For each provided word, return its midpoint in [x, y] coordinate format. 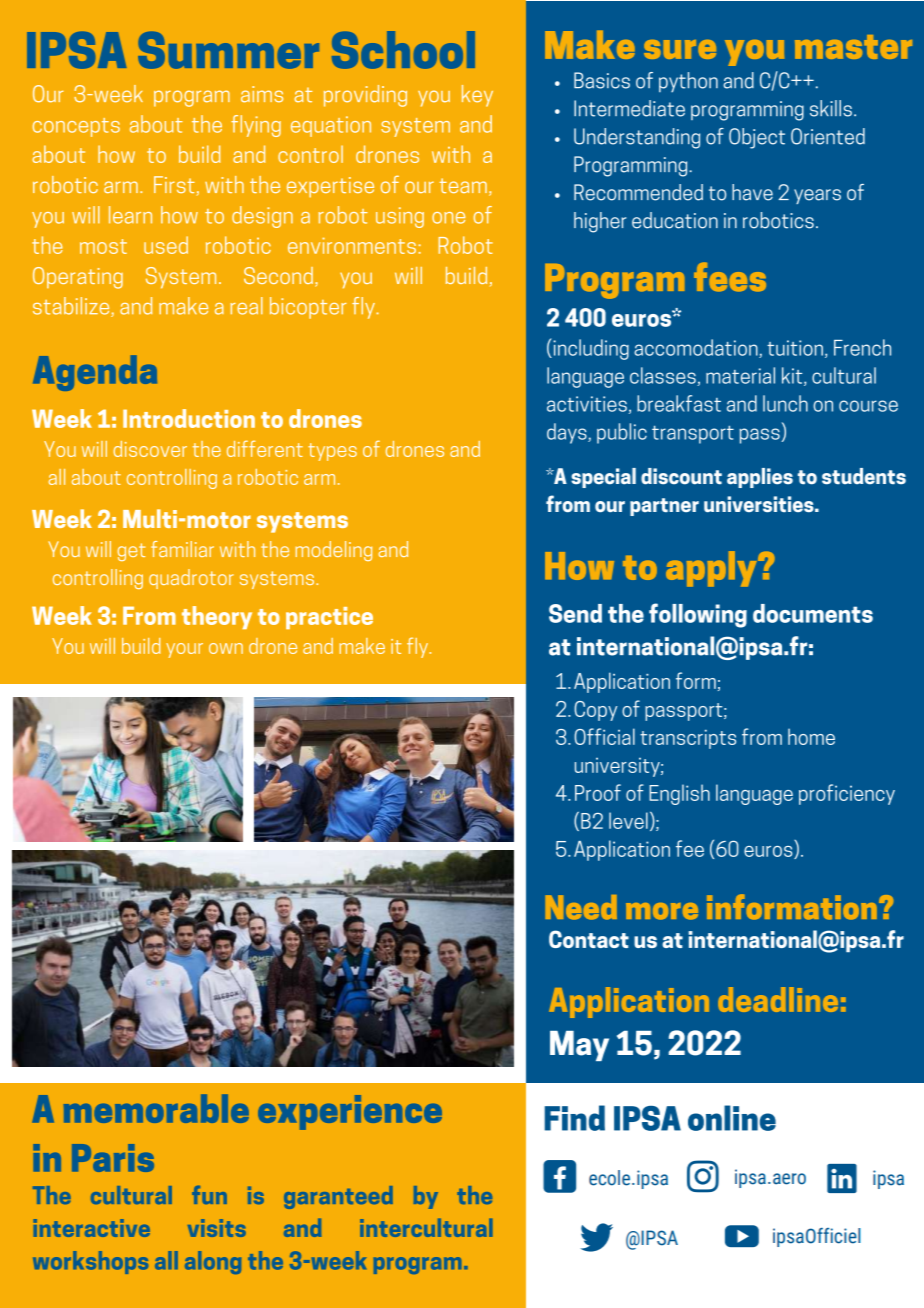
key [477, 96]
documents [813, 613]
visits [217, 1228]
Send [575, 613]
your [184, 650]
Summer [228, 50]
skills [831, 108]
